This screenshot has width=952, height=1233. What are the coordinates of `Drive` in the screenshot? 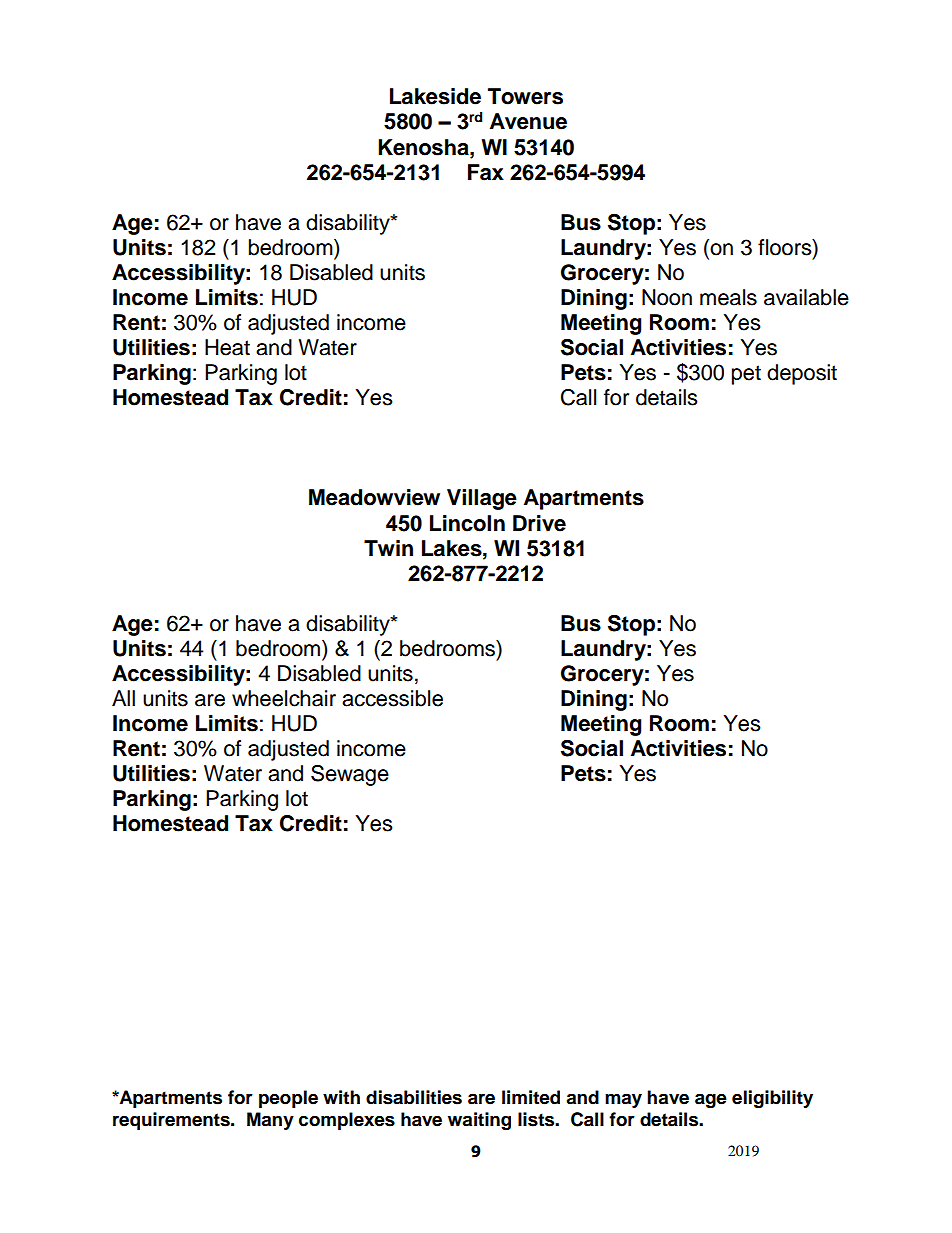 It's located at (539, 523).
